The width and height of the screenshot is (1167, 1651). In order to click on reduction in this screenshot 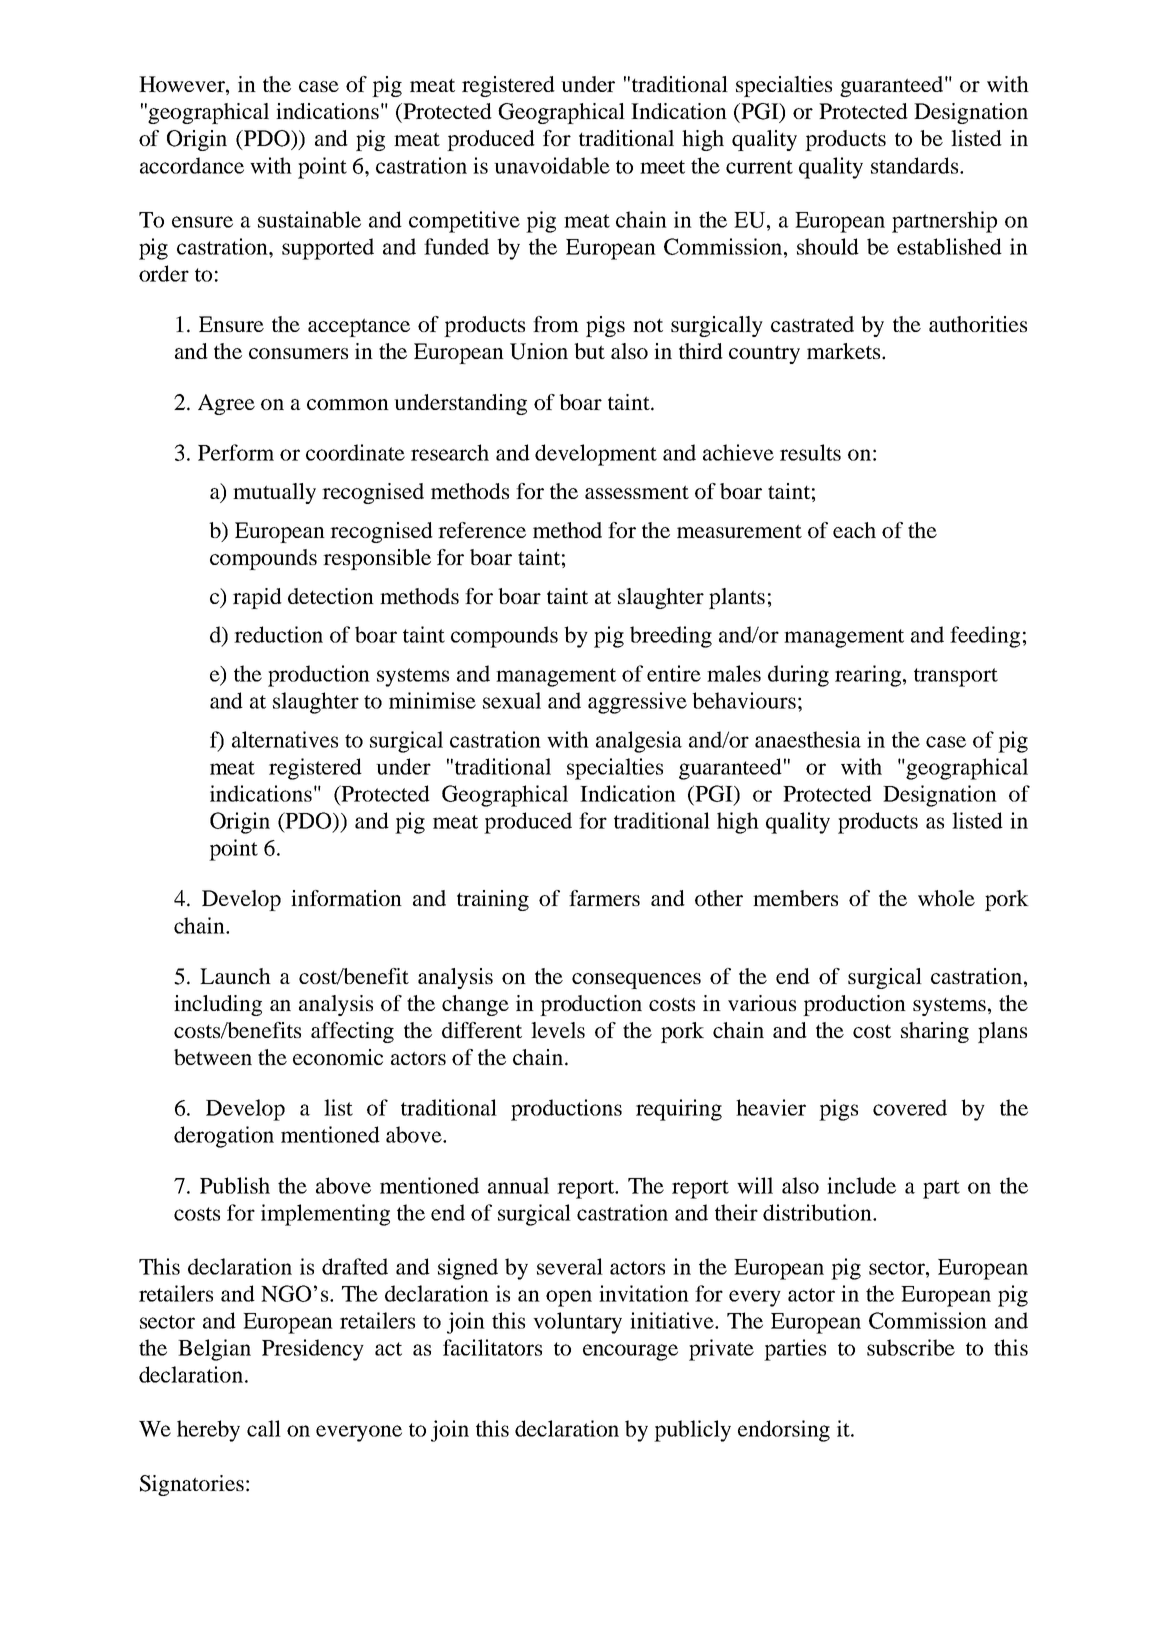, I will do `click(278, 634)`.
